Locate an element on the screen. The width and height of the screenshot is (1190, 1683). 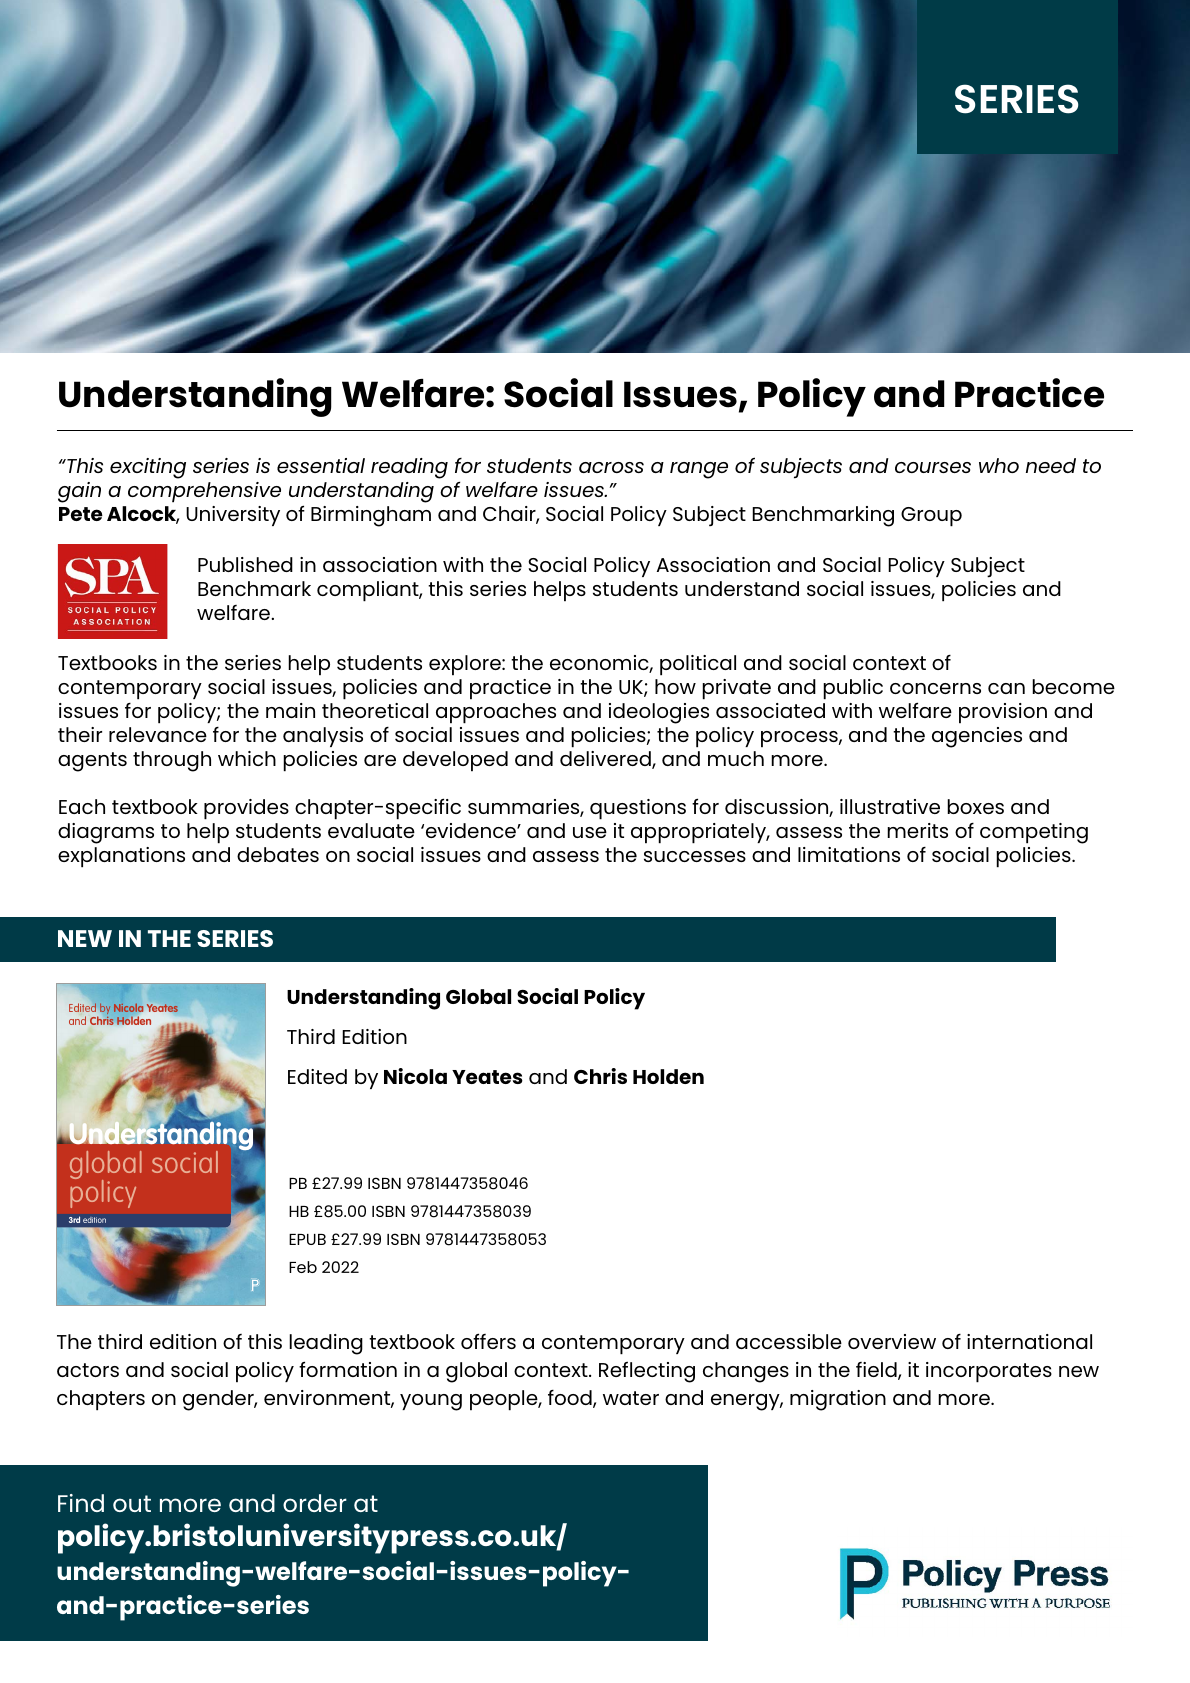
agencies is located at coordinates (977, 737).
